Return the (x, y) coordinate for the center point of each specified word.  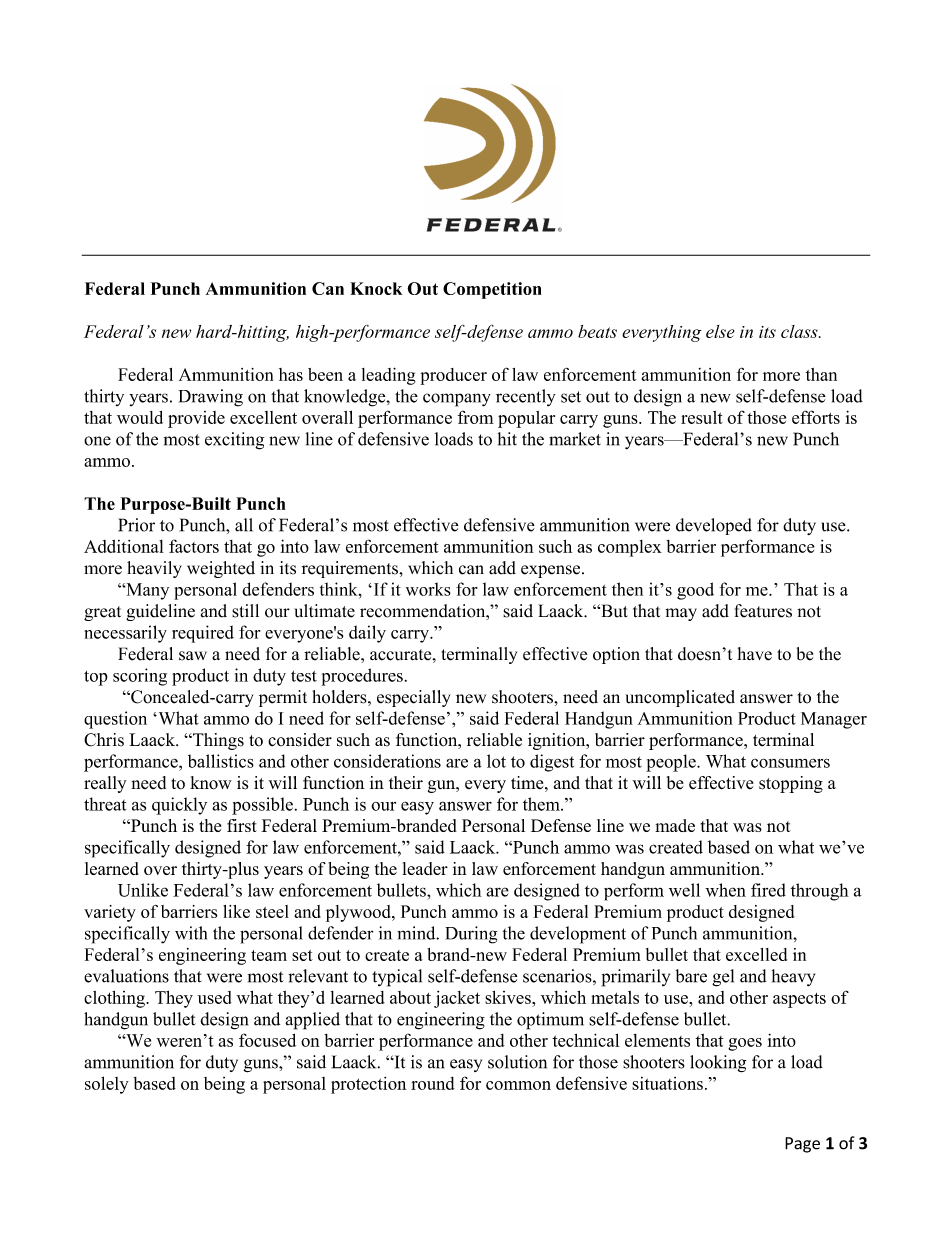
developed (714, 526)
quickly (179, 806)
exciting (234, 441)
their (406, 783)
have (754, 654)
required (203, 634)
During (471, 935)
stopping (791, 784)
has (291, 374)
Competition (492, 290)
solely (107, 1085)
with (191, 933)
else (720, 331)
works (428, 589)
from (476, 417)
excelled (756, 954)
